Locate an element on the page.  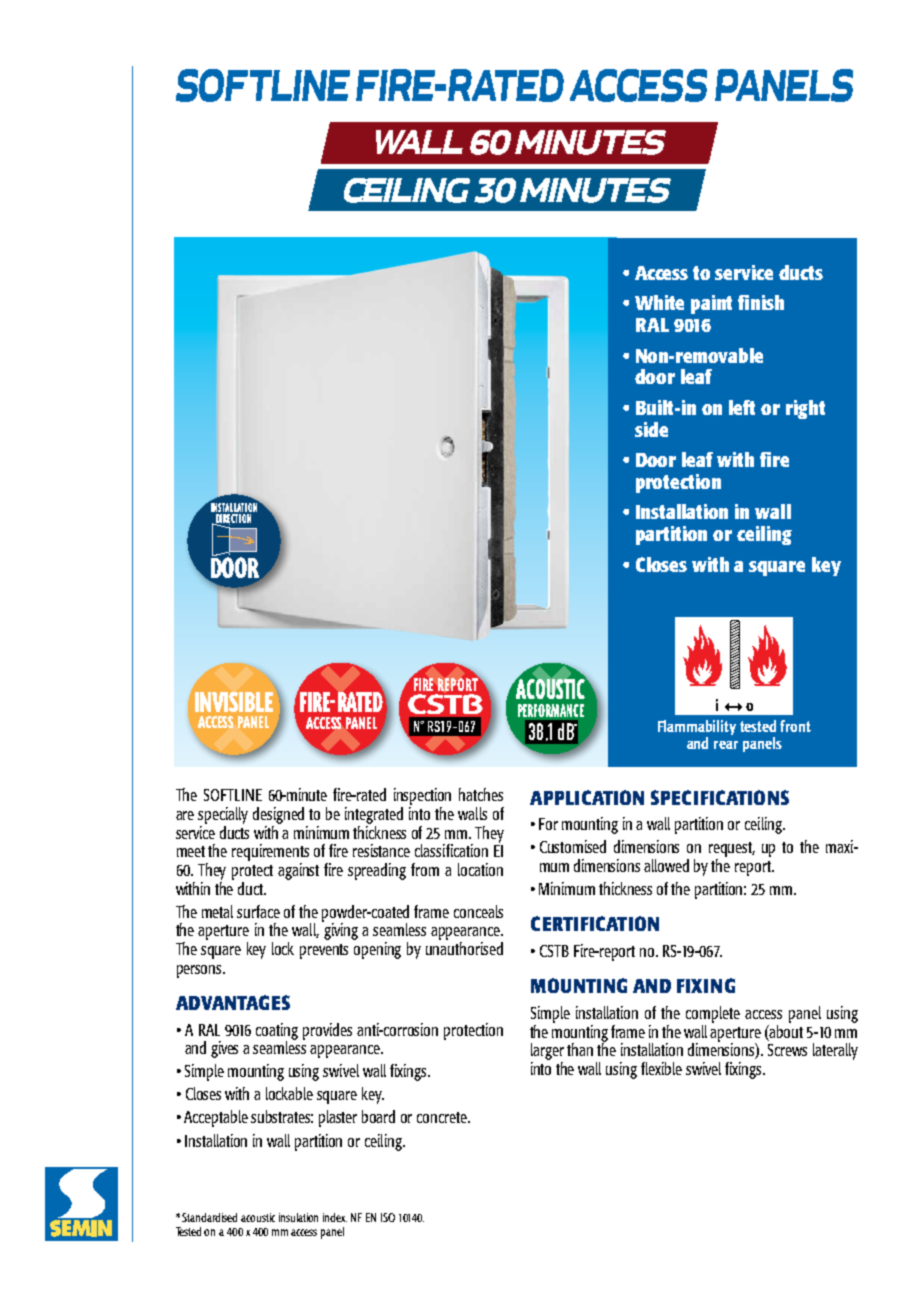
Flammability is located at coordinates (697, 727).
